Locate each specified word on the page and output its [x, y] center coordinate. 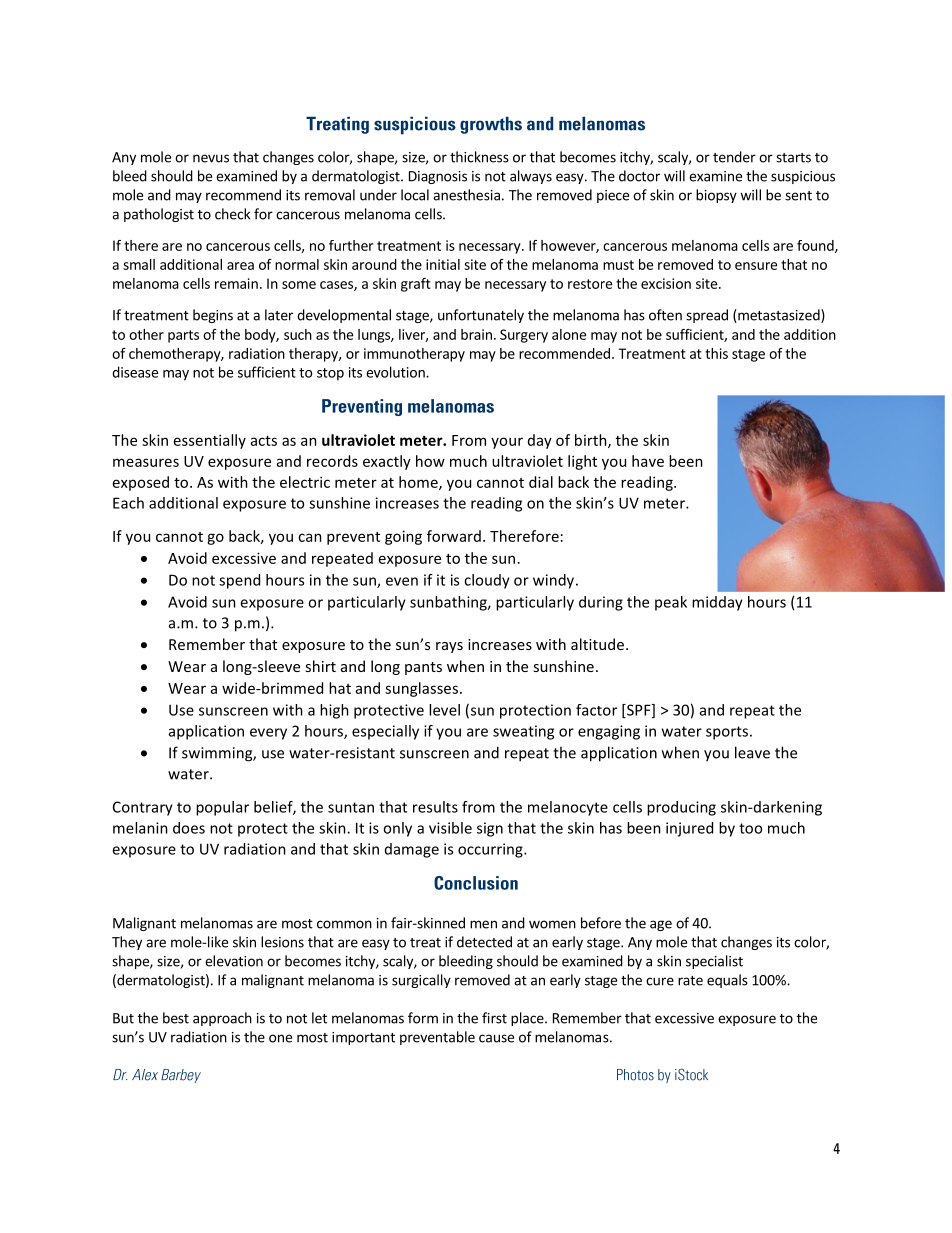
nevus [211, 158]
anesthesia [466, 195]
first [494, 1018]
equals [727, 981]
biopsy [716, 196]
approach [222, 1019]
